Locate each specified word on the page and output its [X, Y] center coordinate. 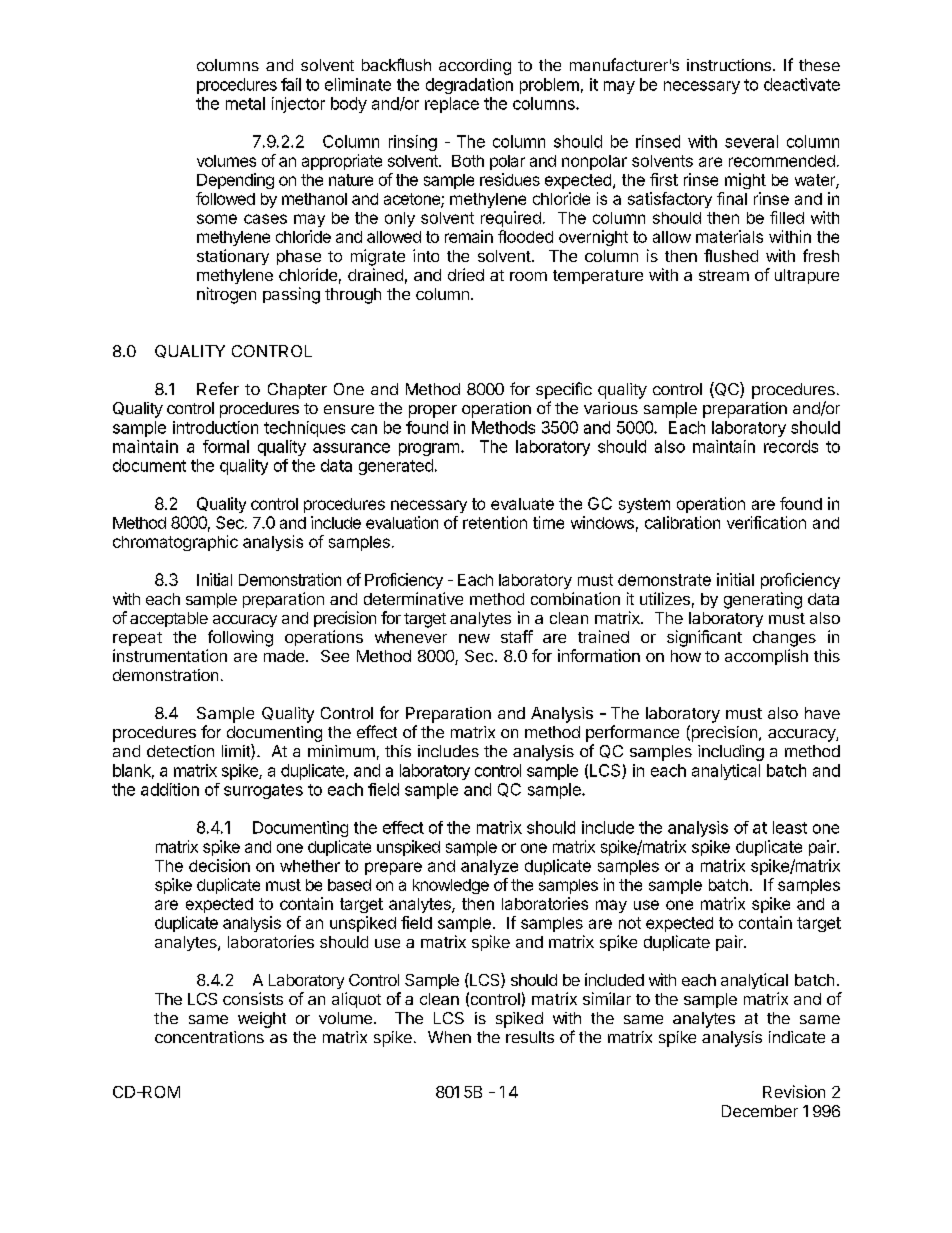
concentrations [209, 1037]
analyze [489, 867]
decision [219, 865]
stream [724, 275]
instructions [730, 65]
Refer [218, 388]
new [474, 638]
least [790, 827]
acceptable [169, 619]
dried [466, 274]
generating [763, 600]
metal [245, 103]
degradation [469, 86]
